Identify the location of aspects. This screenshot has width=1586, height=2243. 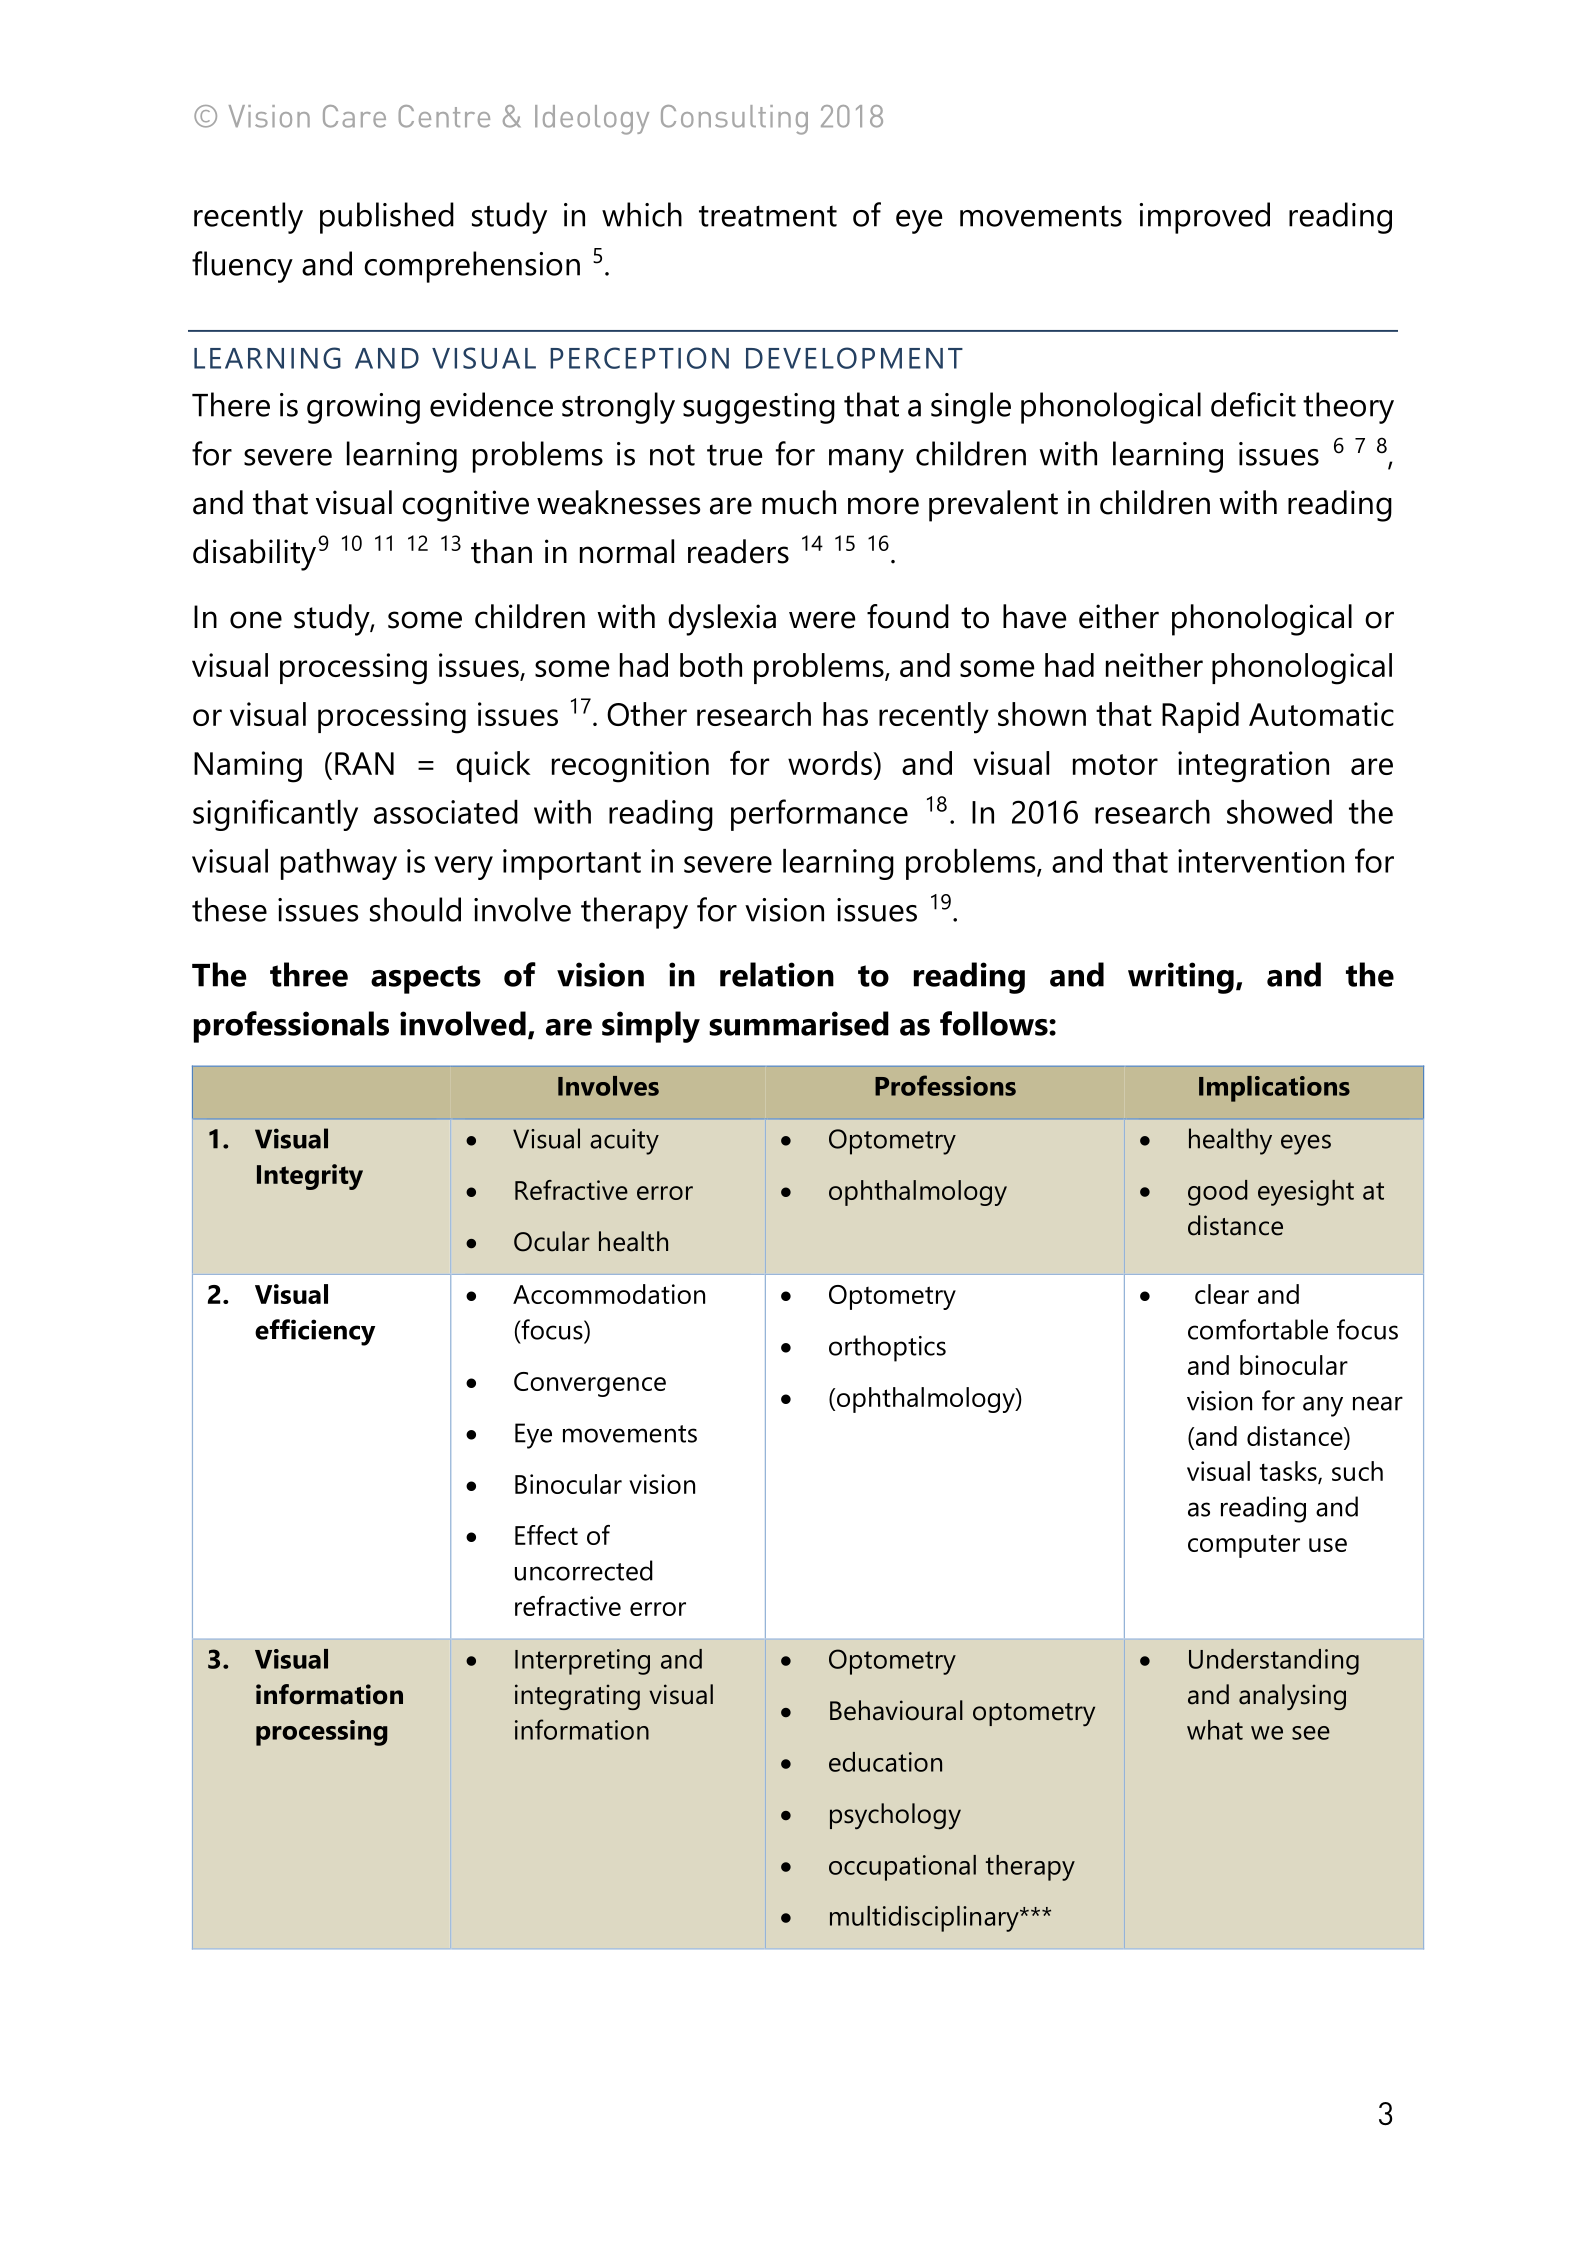
(426, 979).
